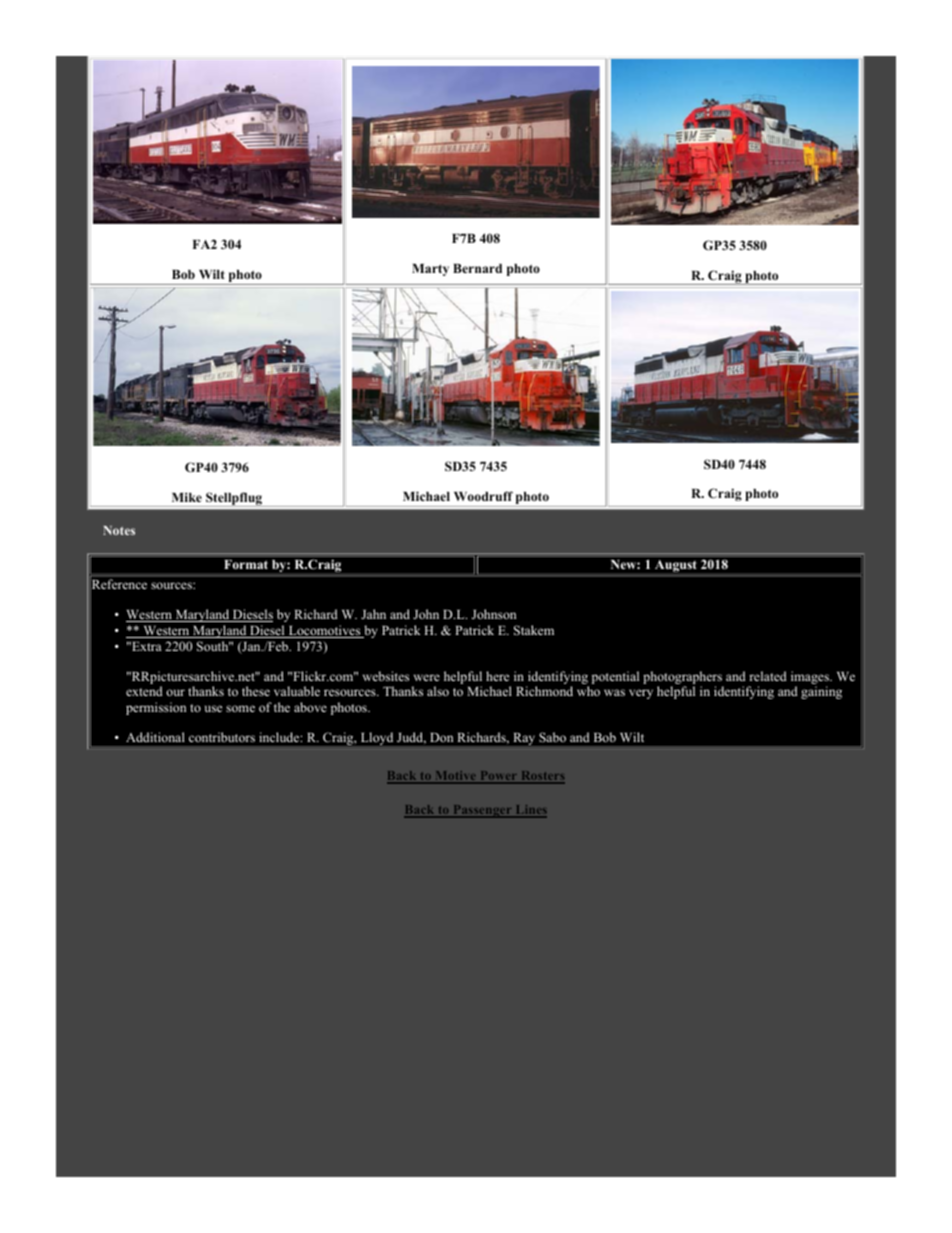 The width and height of the document is (952, 1233). I want to click on were, so click(427, 677).
